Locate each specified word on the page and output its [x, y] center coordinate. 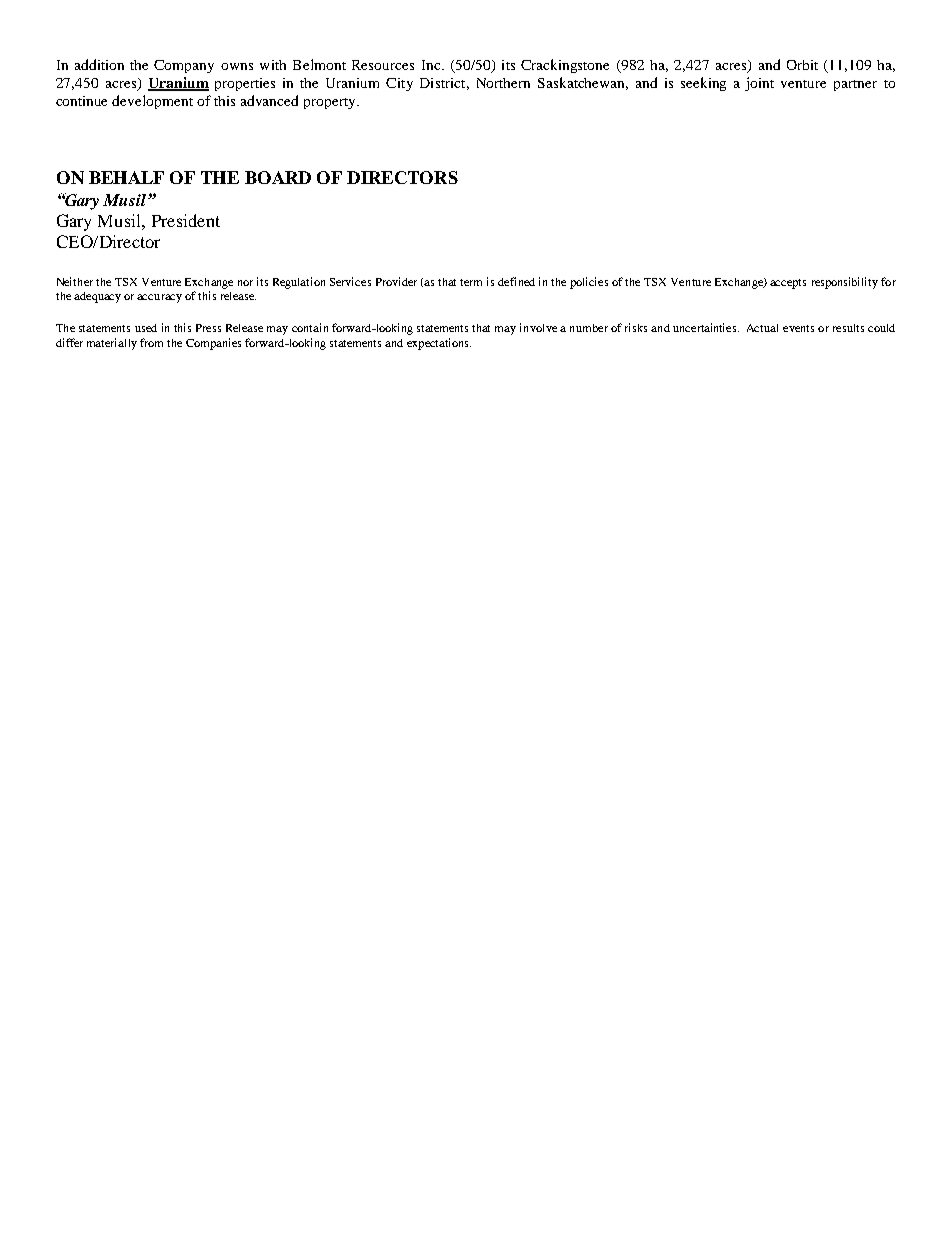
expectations [439, 344]
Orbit [802, 65]
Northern [503, 83]
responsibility [845, 283]
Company [184, 66]
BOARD [278, 177]
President [186, 220]
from [151, 342]
